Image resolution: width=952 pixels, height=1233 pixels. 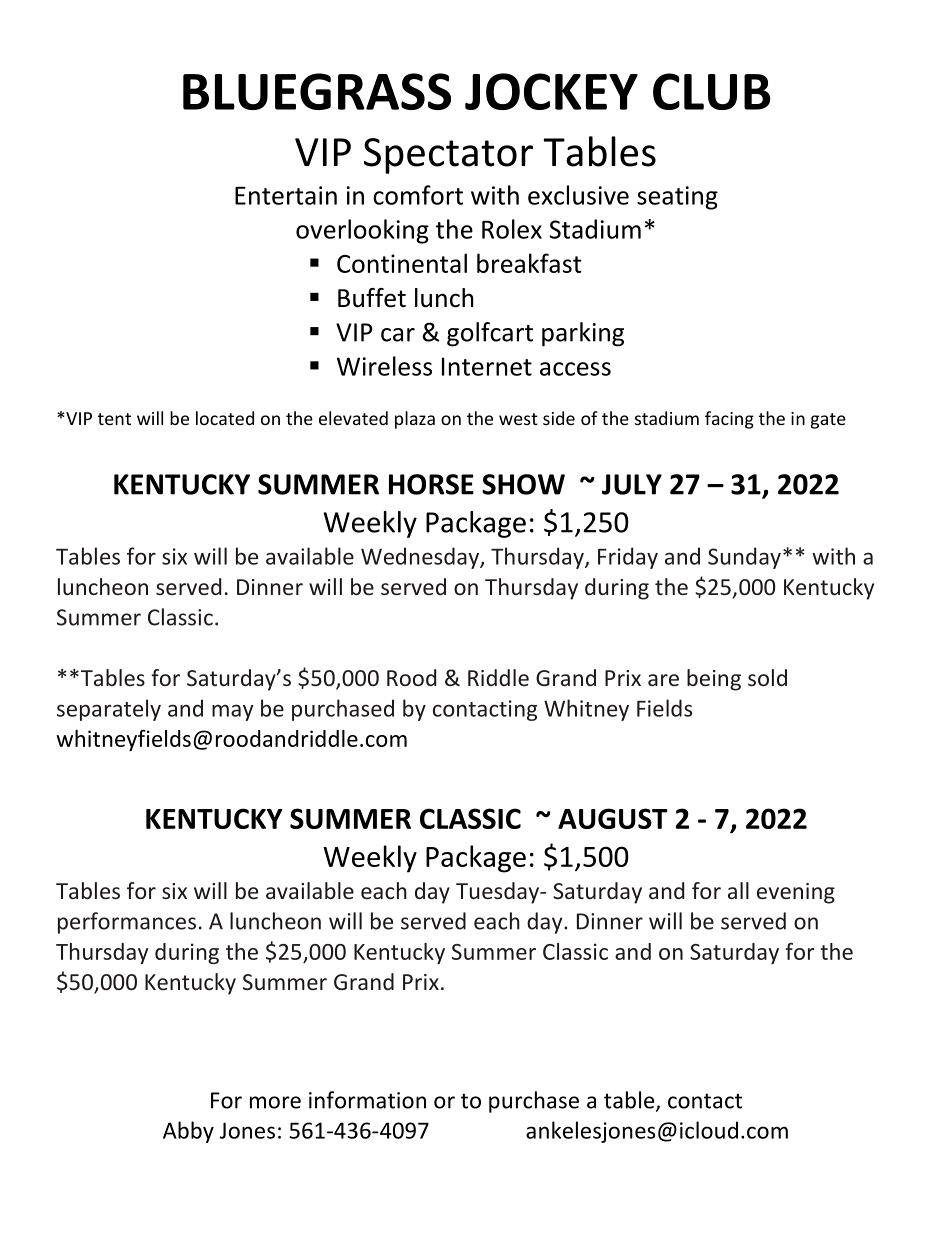 I want to click on all, so click(x=738, y=890).
